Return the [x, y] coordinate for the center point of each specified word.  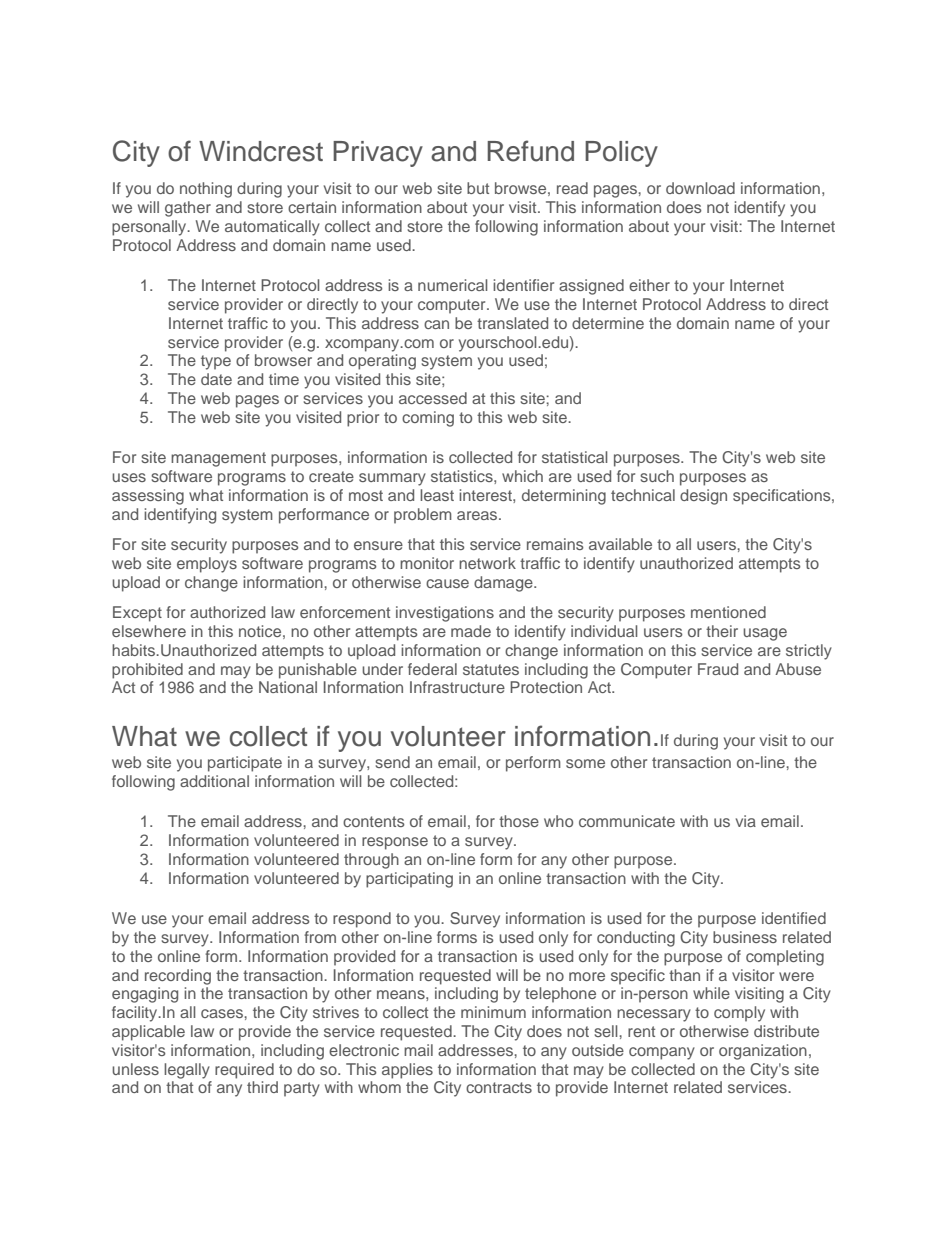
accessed [433, 398]
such [657, 476]
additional [214, 781]
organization [763, 1052]
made [471, 631]
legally [187, 1071]
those [519, 821]
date [216, 379]
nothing [206, 190]
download [700, 188]
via [746, 821]
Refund [530, 151]
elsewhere [149, 631]
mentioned [728, 612]
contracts [499, 1087]
